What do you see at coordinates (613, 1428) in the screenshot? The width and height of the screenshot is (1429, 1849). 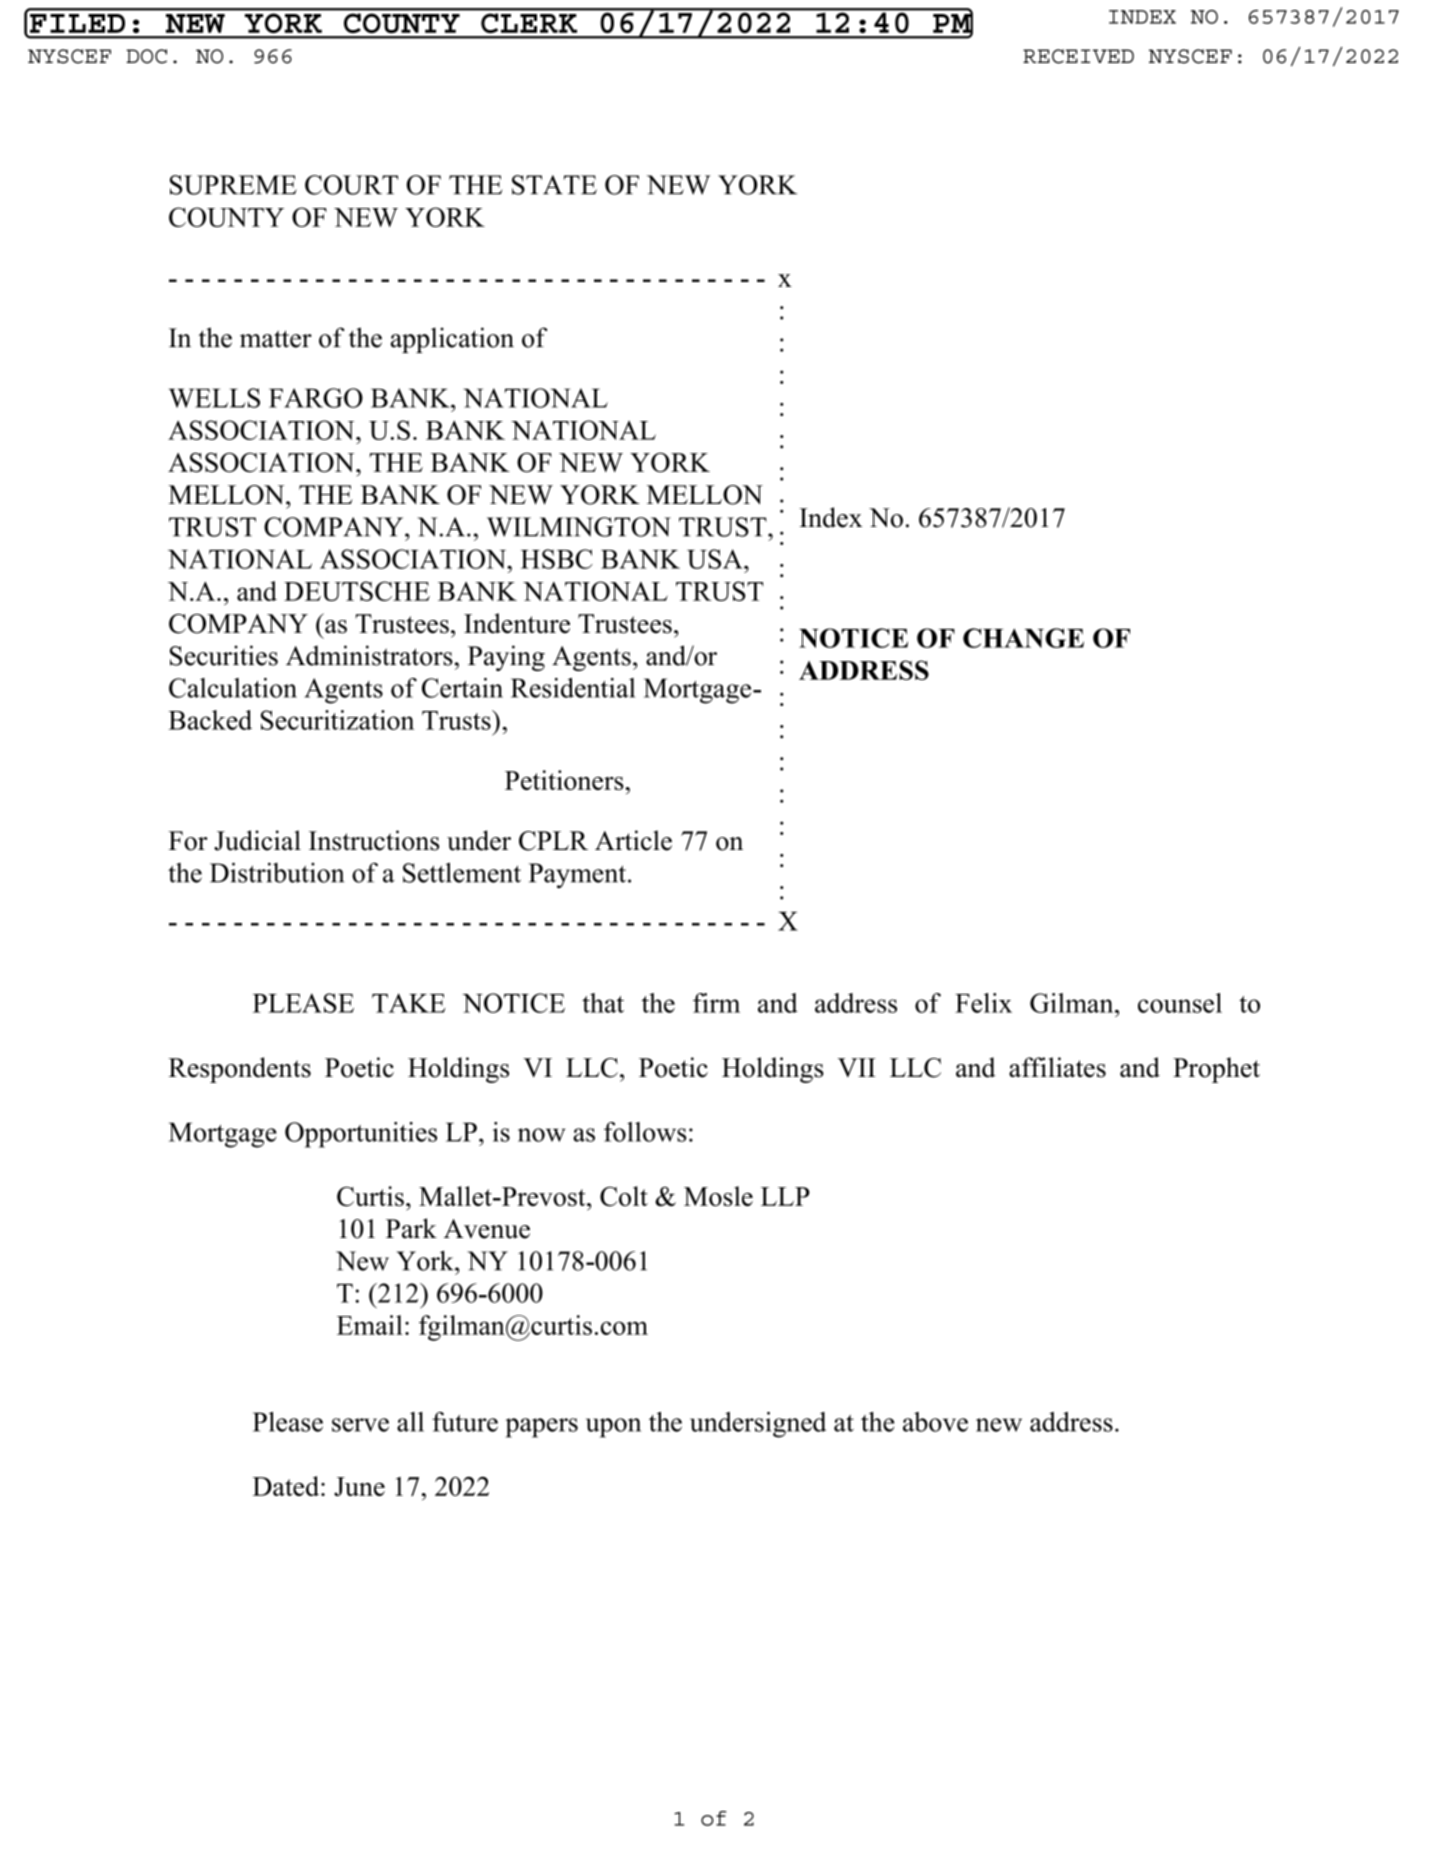 I see `upon` at bounding box center [613, 1428].
